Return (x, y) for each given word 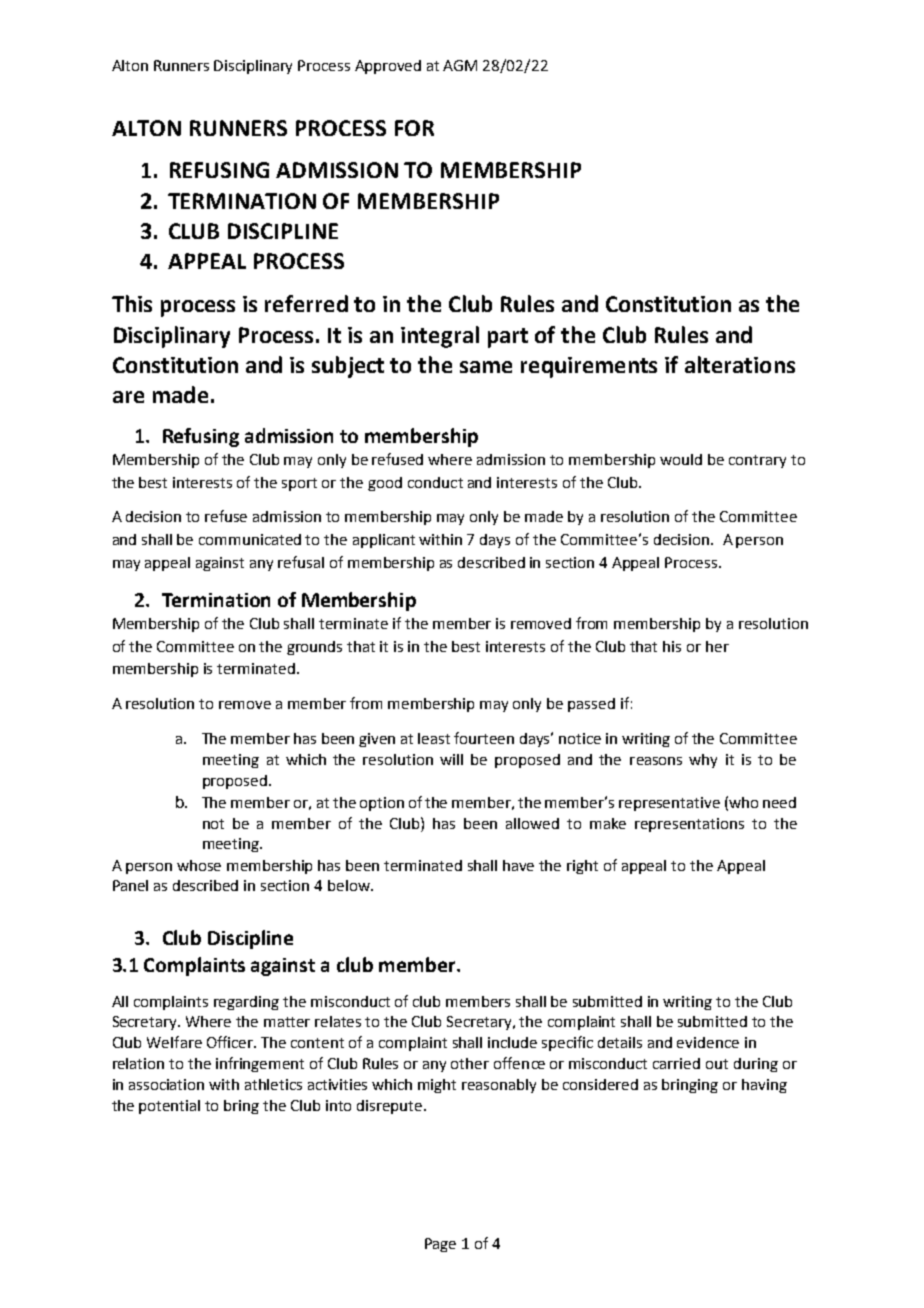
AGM (460, 65)
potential (169, 1107)
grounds (314, 648)
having (764, 1086)
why (703, 761)
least (434, 738)
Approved (388, 67)
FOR (414, 128)
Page (440, 1245)
